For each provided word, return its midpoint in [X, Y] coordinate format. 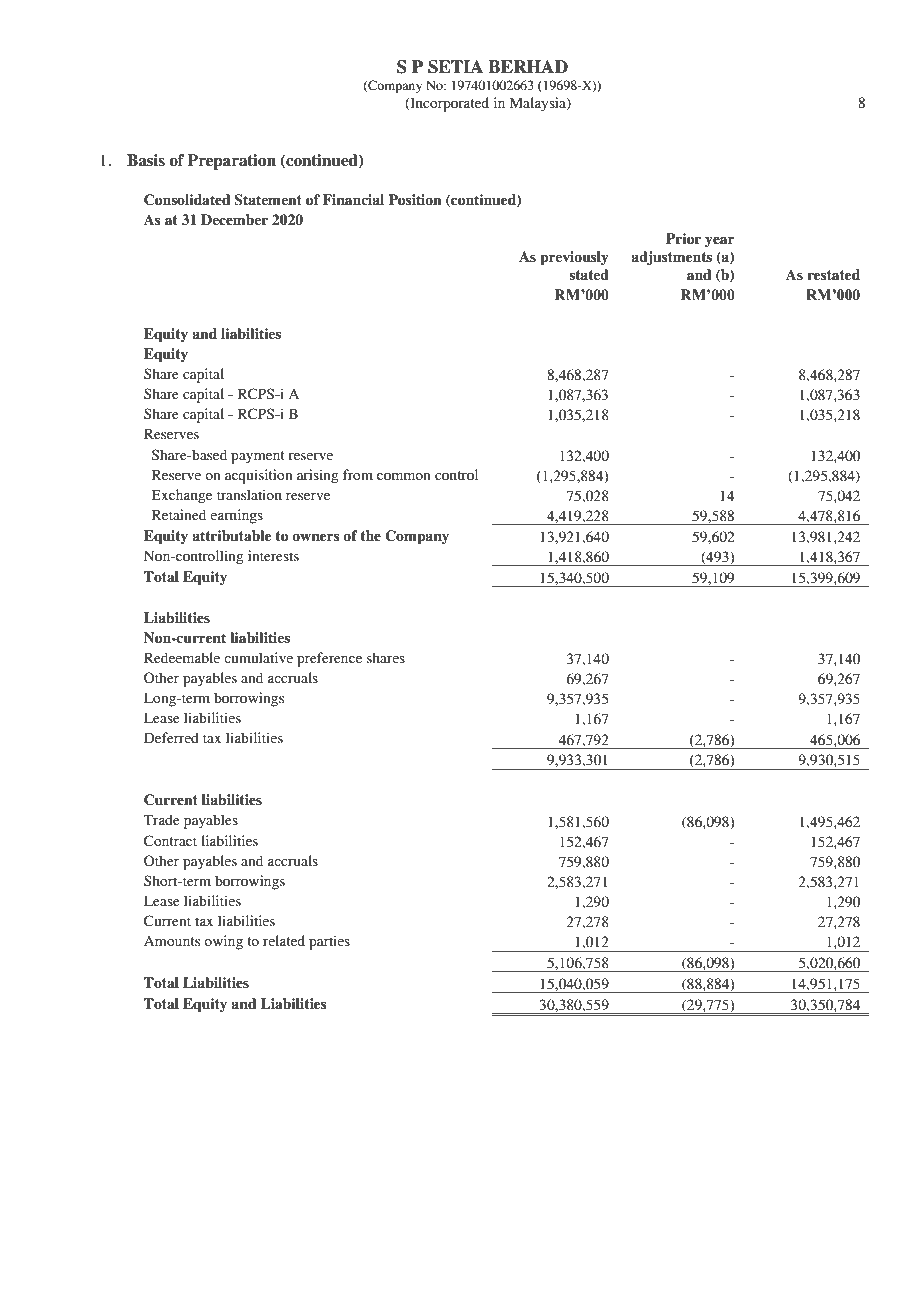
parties [329, 942]
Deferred [171, 737]
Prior [683, 238]
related [284, 940]
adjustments [671, 258]
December [234, 219]
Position [414, 199]
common [403, 476]
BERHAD [528, 66]
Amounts [172, 941]
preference [329, 659]
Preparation [232, 162]
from [358, 474]
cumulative [258, 657]
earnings [236, 516]
